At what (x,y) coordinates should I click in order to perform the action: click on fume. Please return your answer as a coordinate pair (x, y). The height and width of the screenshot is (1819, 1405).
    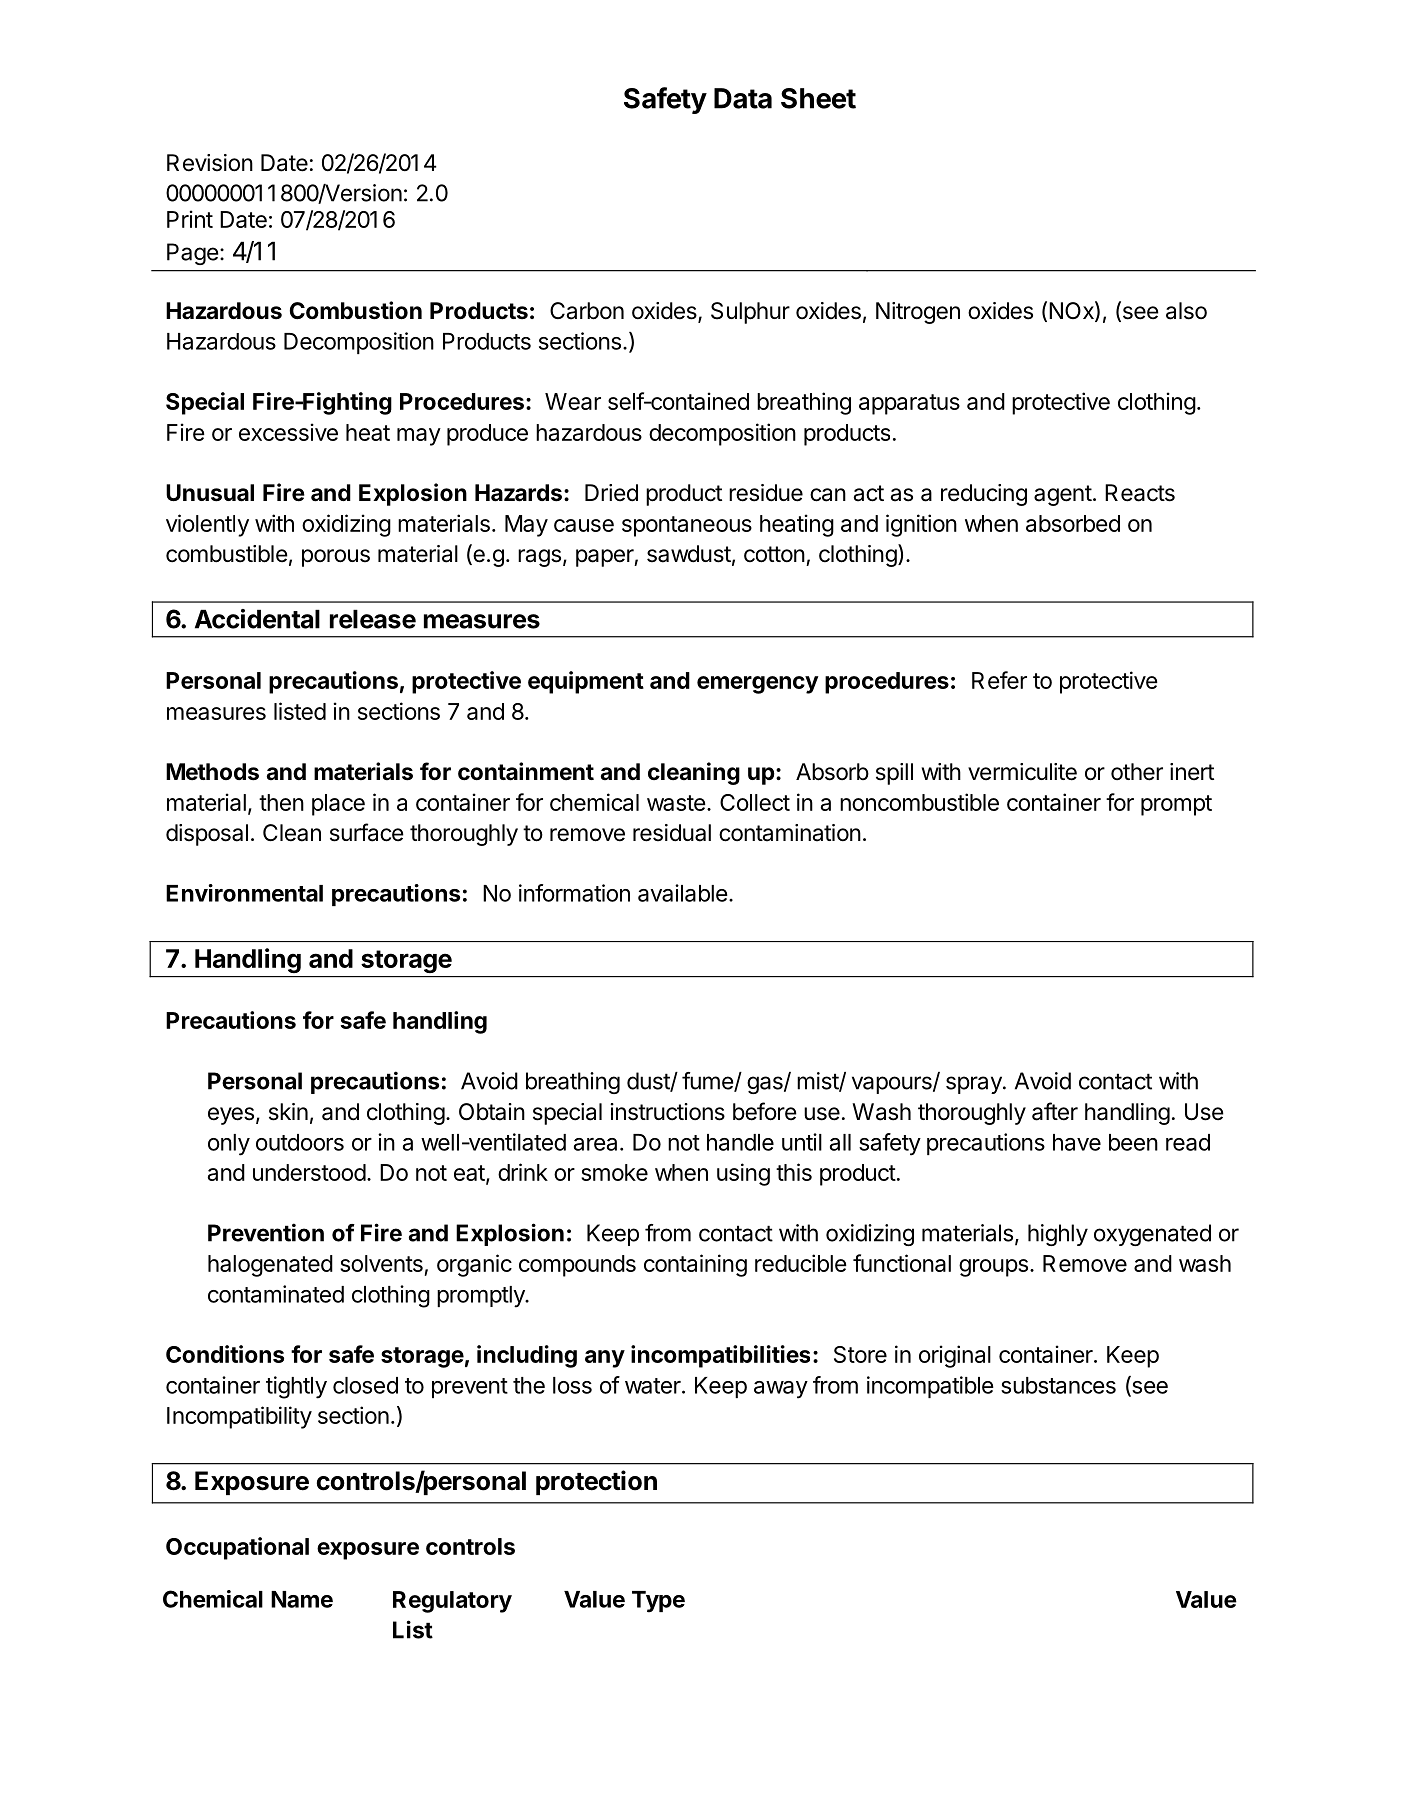
    Looking at the image, I should click on (708, 1082).
